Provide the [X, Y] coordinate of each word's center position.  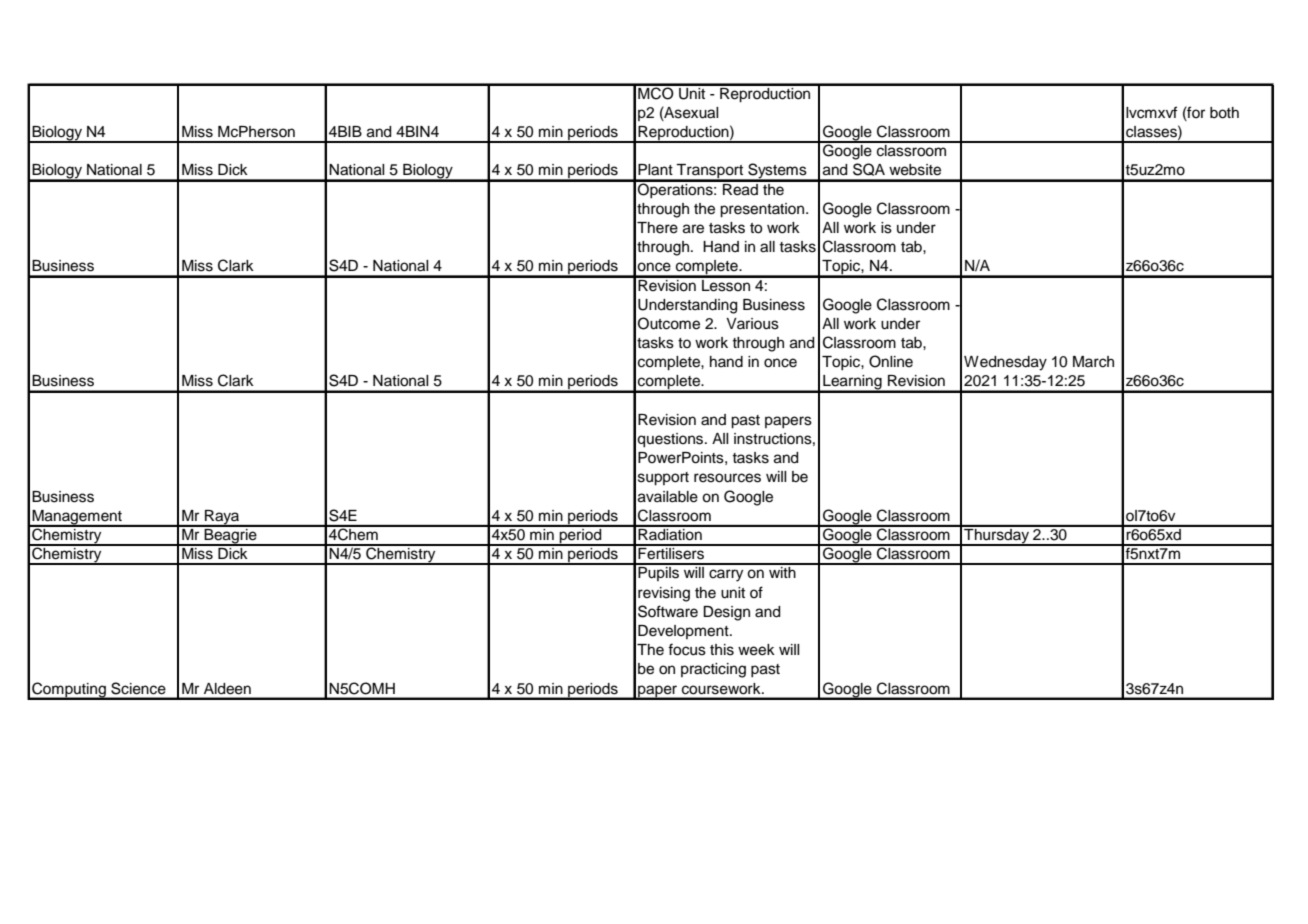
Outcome [669, 323]
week [756, 650]
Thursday [996, 536]
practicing [713, 670]
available [668, 497]
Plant [655, 170]
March [1093, 362]
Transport [710, 172]
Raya [222, 518]
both [1224, 113]
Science [138, 688]
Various [752, 324]
